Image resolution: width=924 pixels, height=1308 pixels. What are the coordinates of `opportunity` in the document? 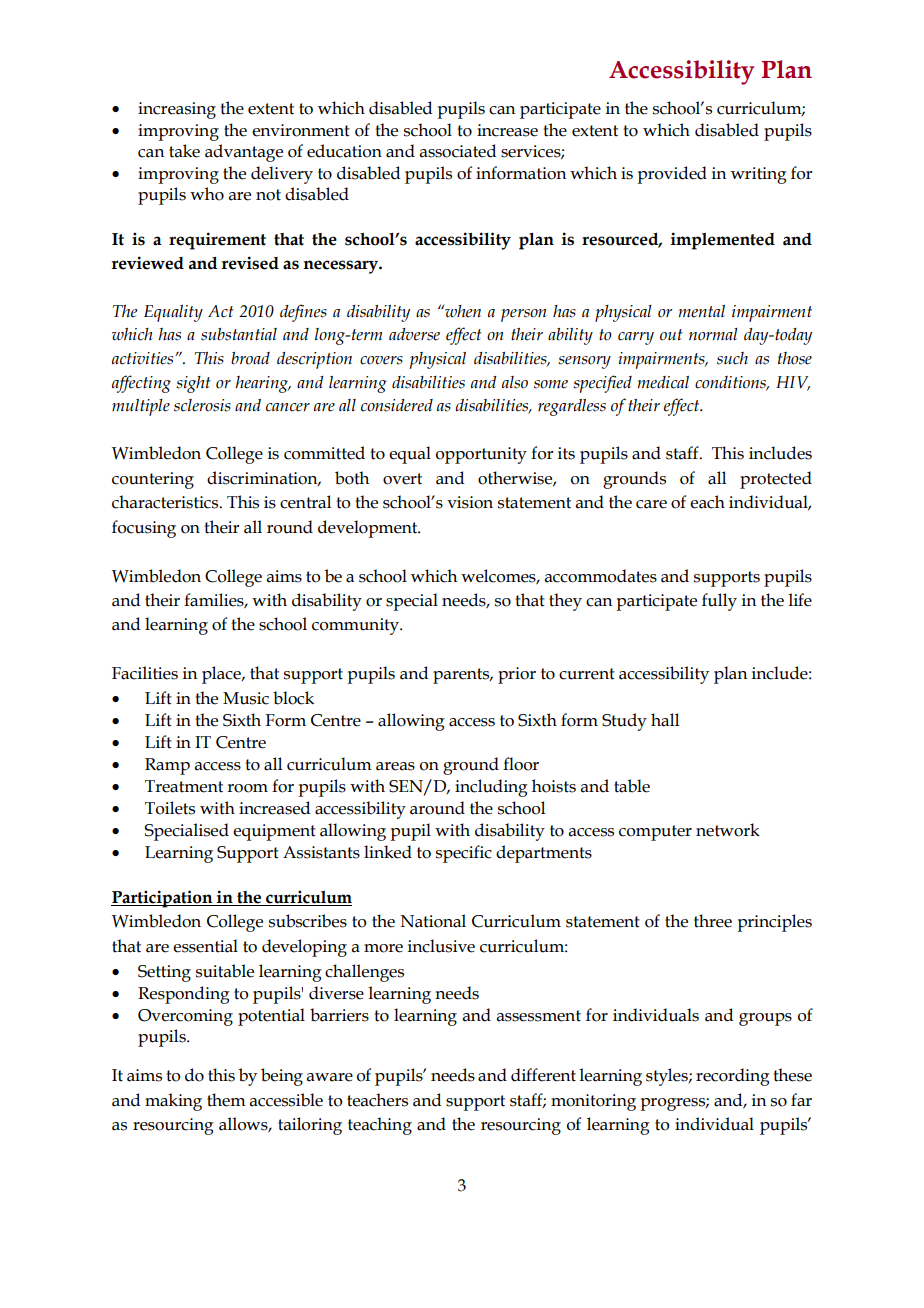 It's located at (481, 455).
